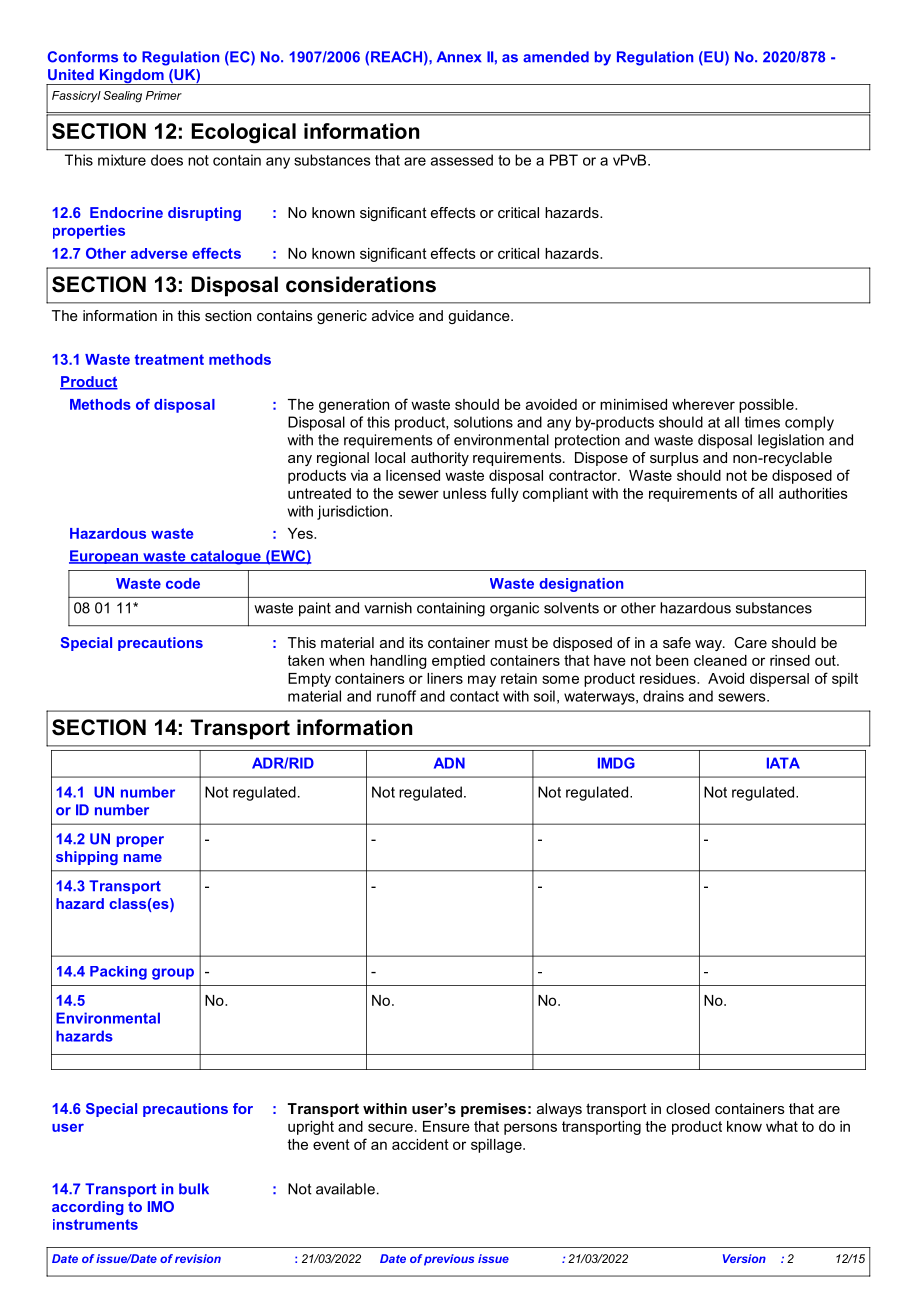  Describe the element at coordinates (169, 359) in the screenshot. I see `treatment` at that location.
